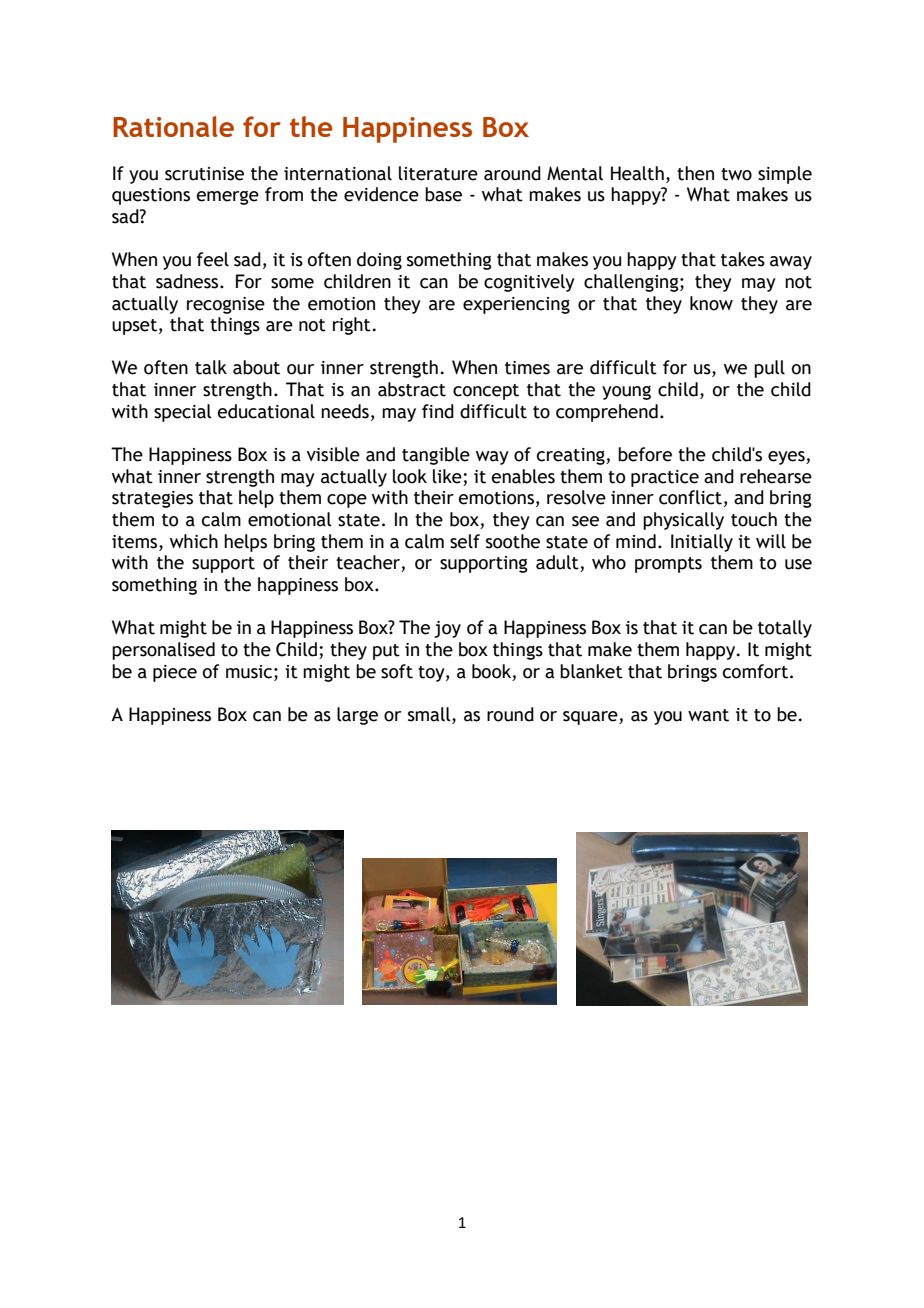 The width and height of the screenshot is (924, 1308). I want to click on then, so click(695, 173).
